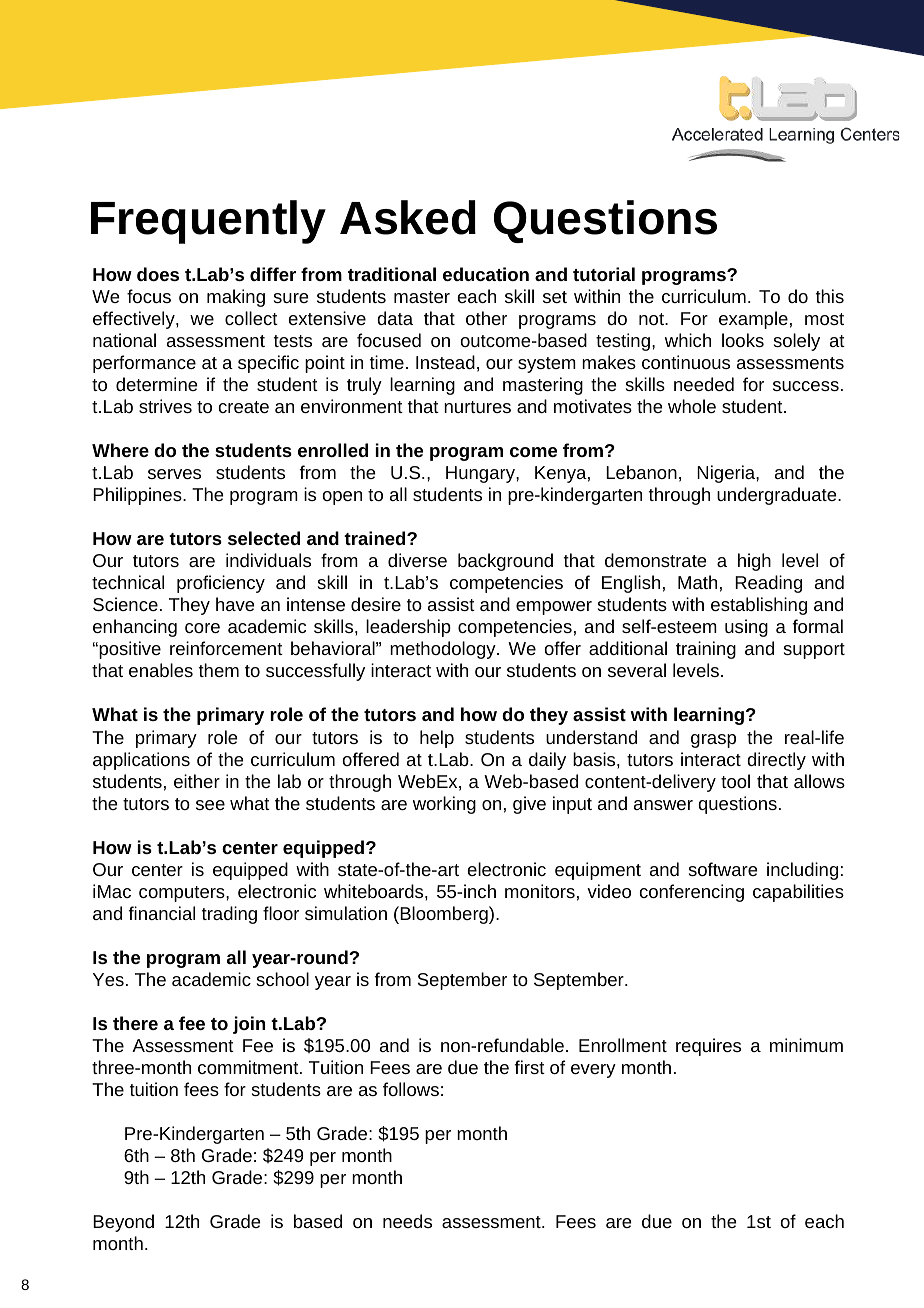 The image size is (924, 1308). What do you see at coordinates (407, 1221) in the screenshot?
I see `needs` at bounding box center [407, 1221].
